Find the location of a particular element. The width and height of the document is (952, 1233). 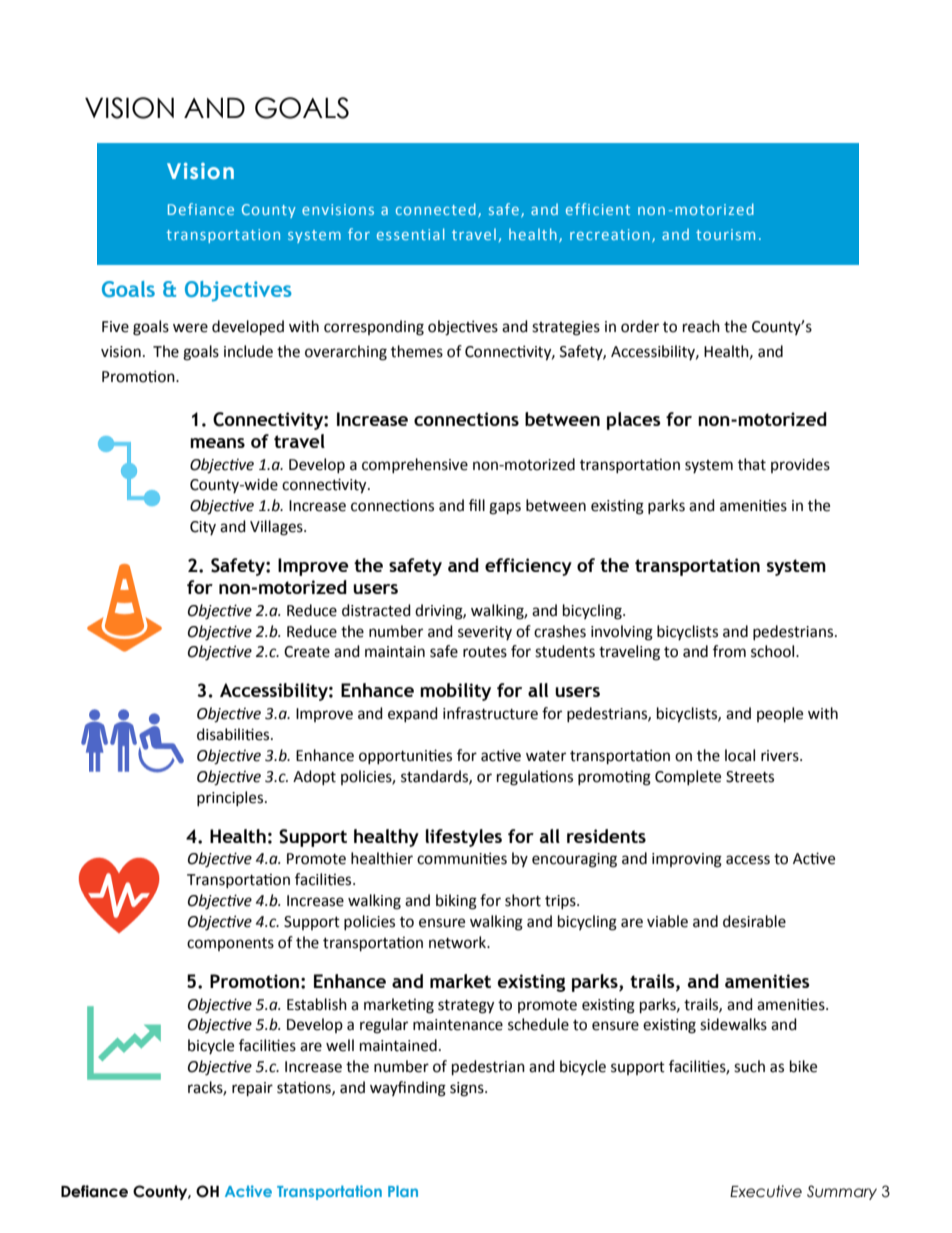

were is located at coordinates (190, 328).
